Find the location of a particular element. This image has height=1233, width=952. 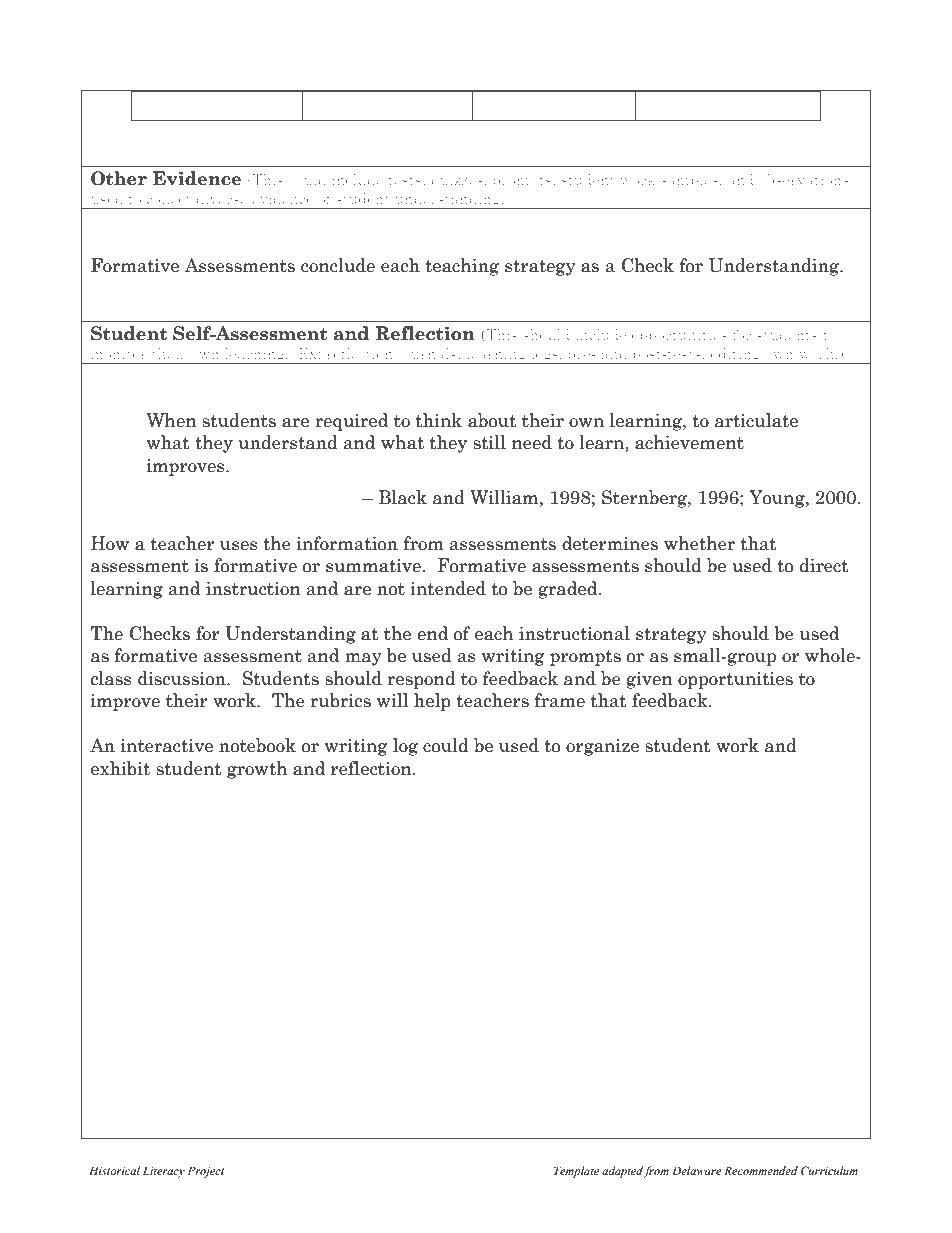

diverse is located at coordinates (221, 198).
